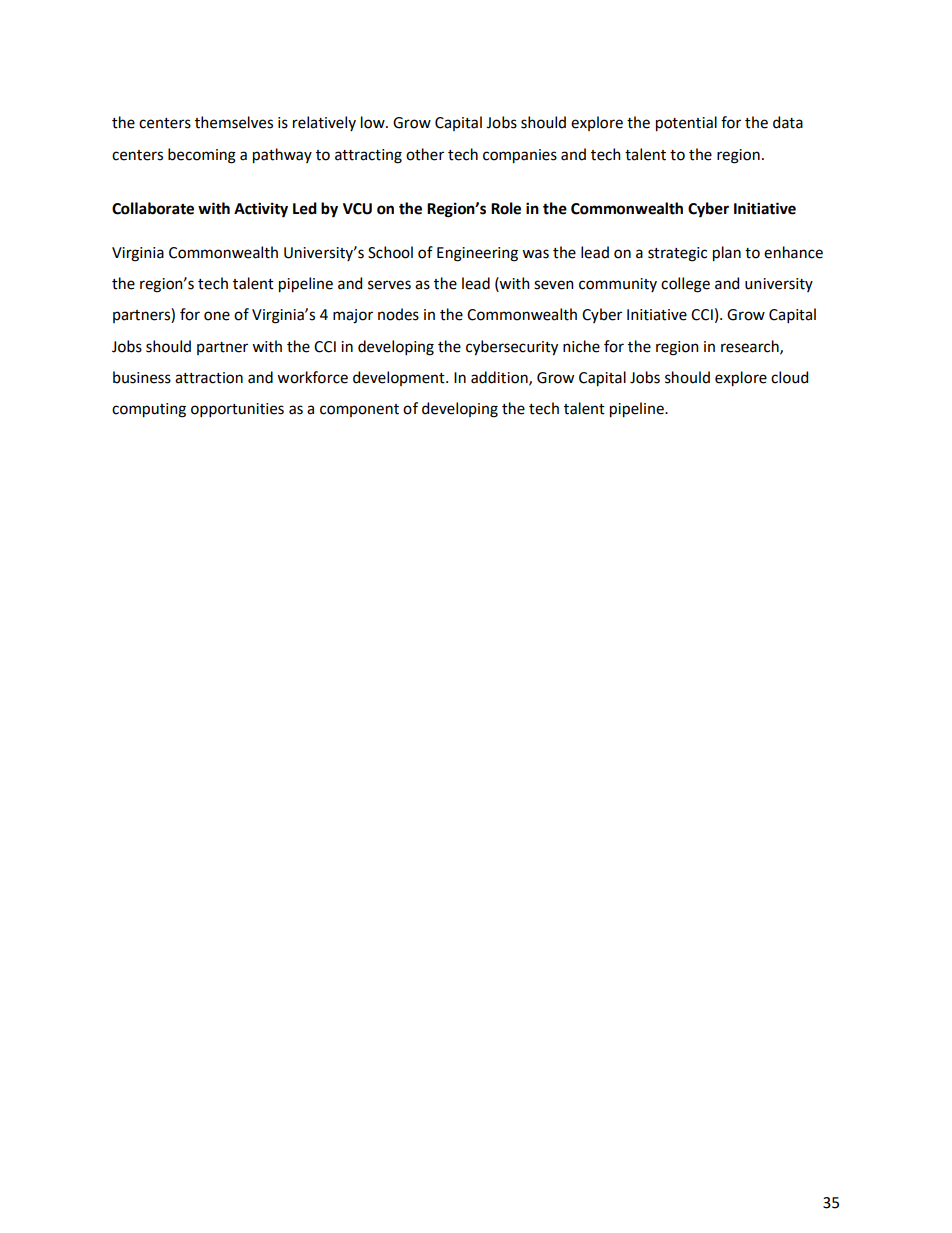 Image resolution: width=952 pixels, height=1233 pixels. Describe the element at coordinates (727, 254) in the page. I see `plan` at that location.
